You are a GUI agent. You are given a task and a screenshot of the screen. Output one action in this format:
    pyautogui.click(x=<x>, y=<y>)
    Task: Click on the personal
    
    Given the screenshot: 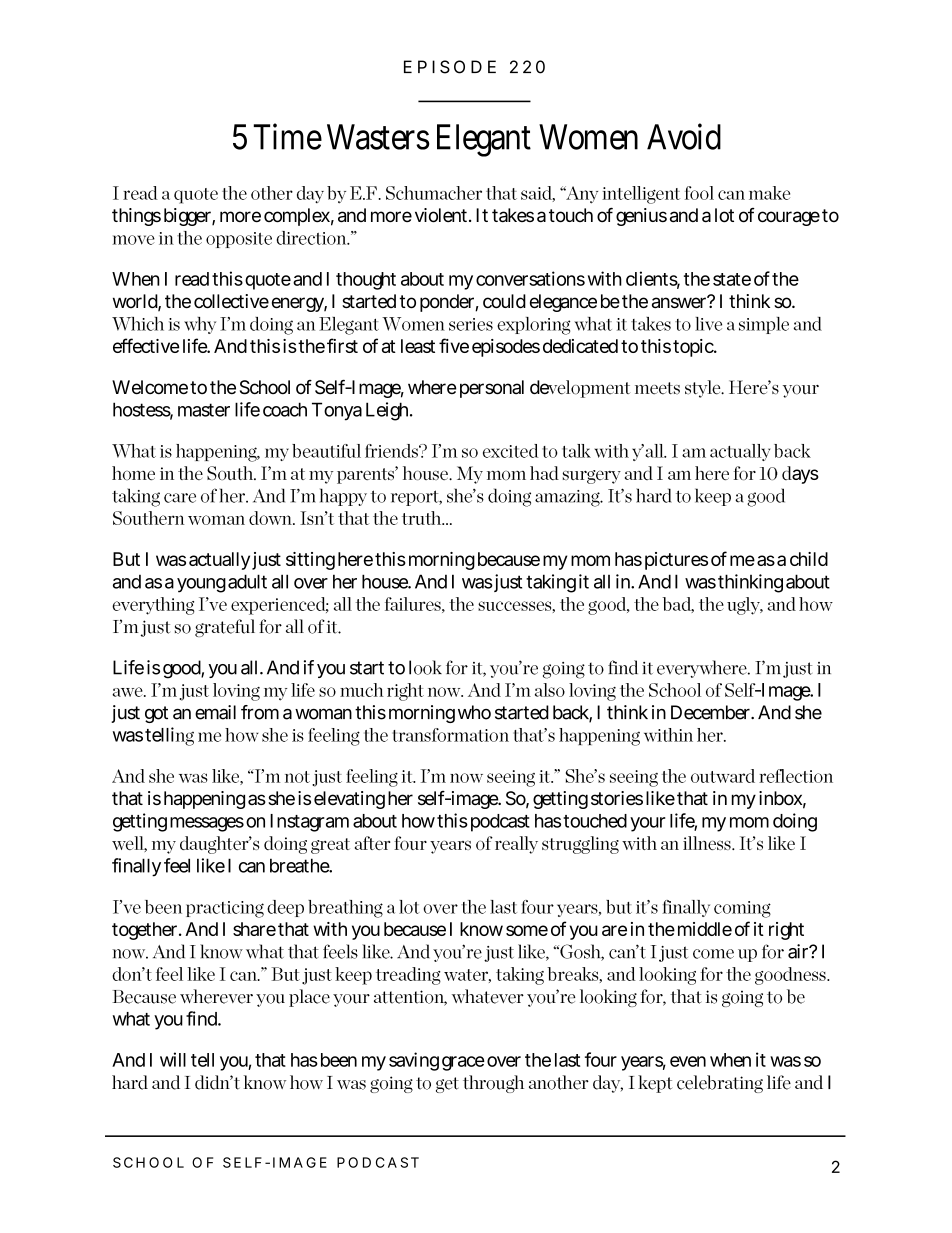 What is the action you would take?
    pyautogui.click(x=492, y=389)
